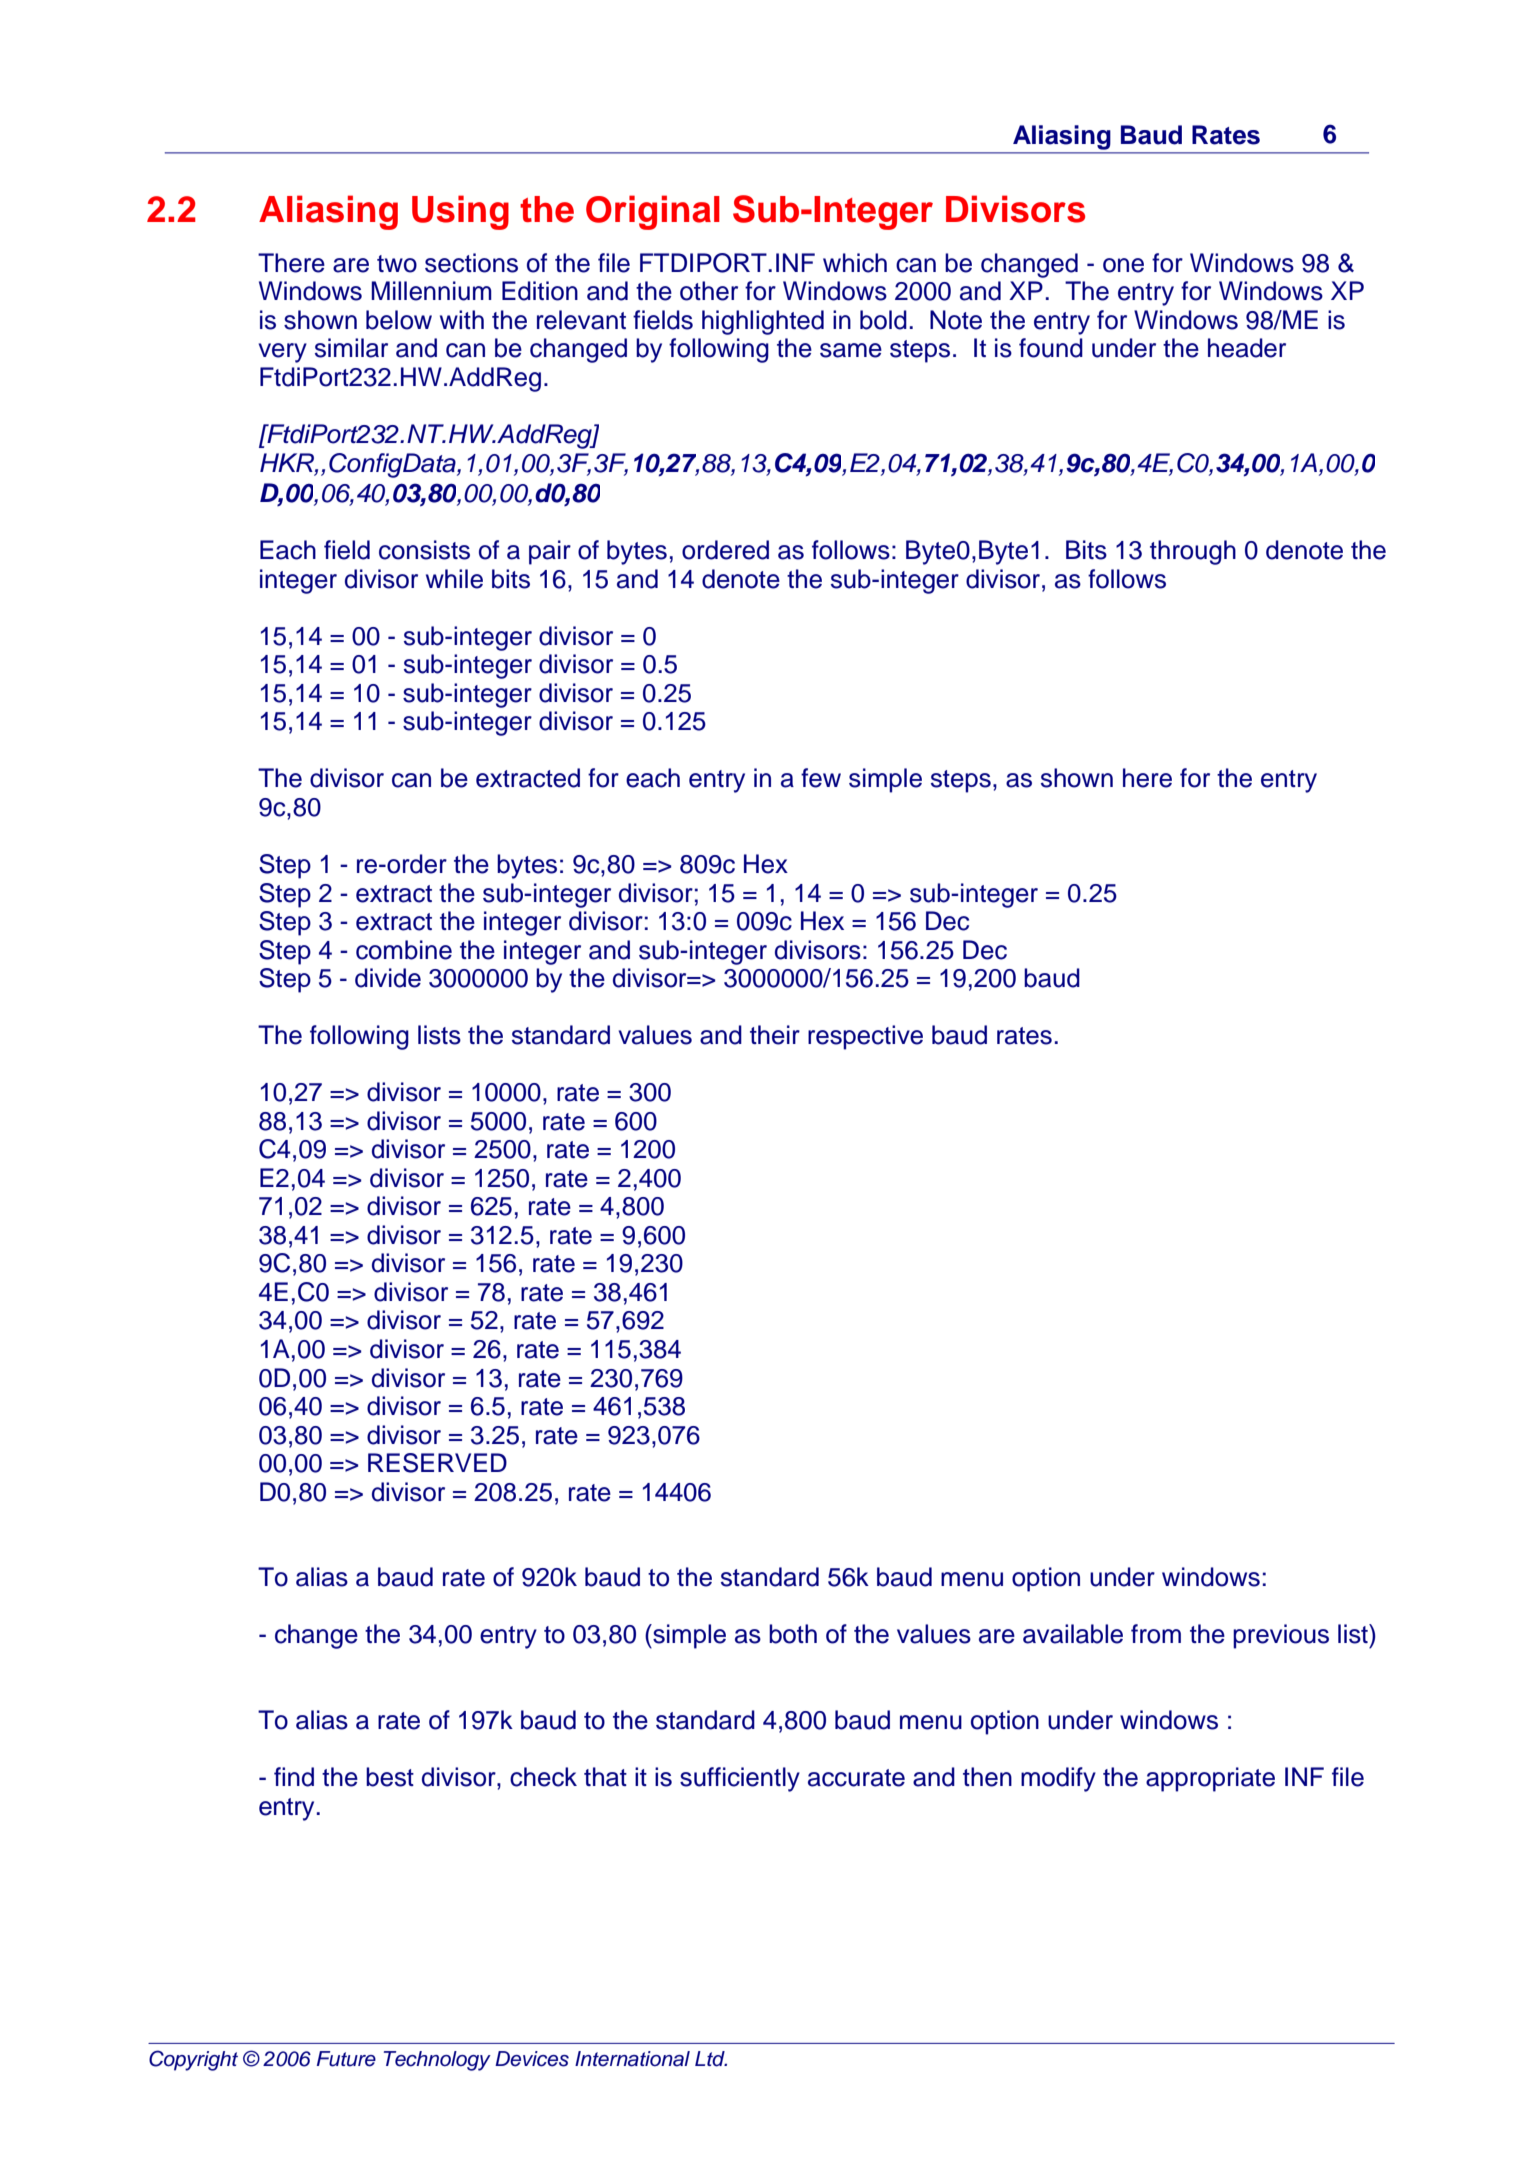  I want to click on other, so click(709, 291).
